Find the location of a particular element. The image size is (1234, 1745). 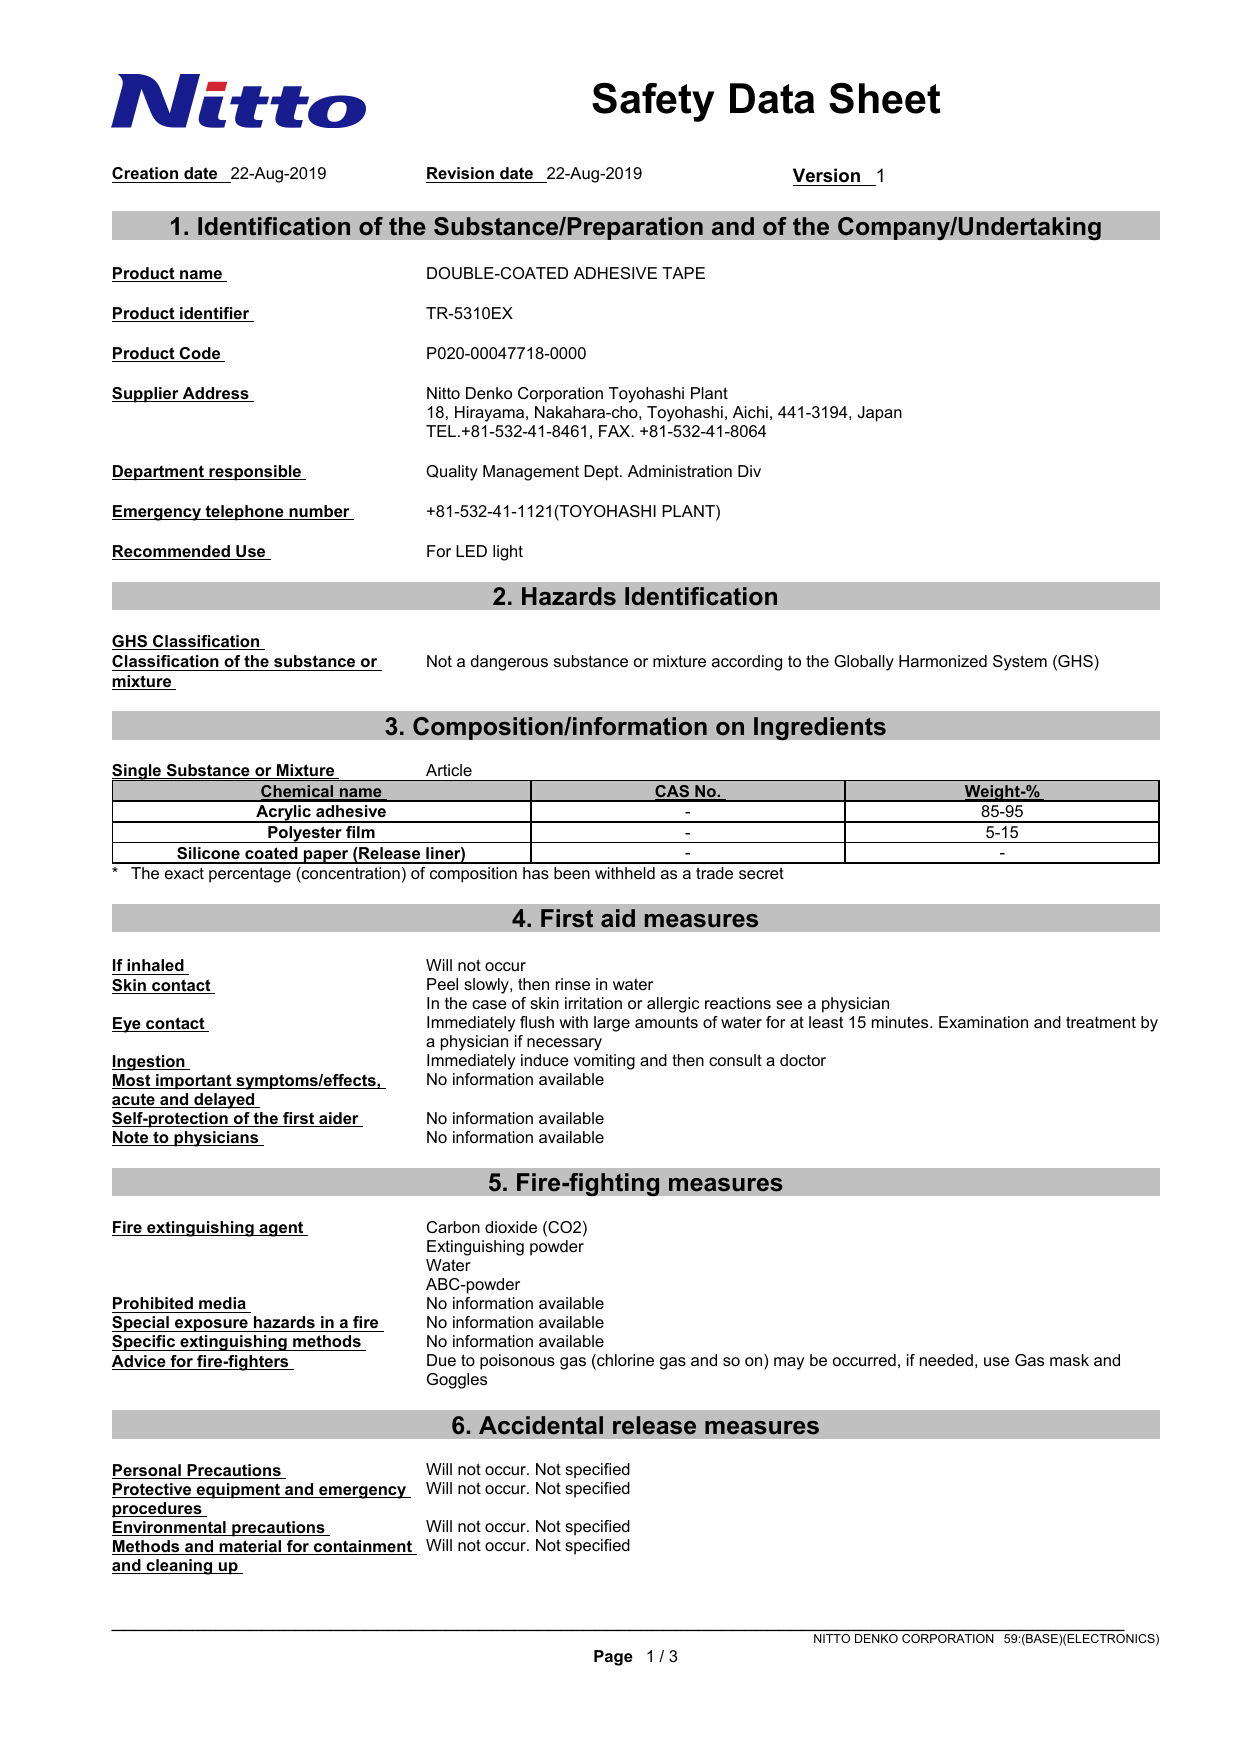

Japan is located at coordinates (880, 414).
